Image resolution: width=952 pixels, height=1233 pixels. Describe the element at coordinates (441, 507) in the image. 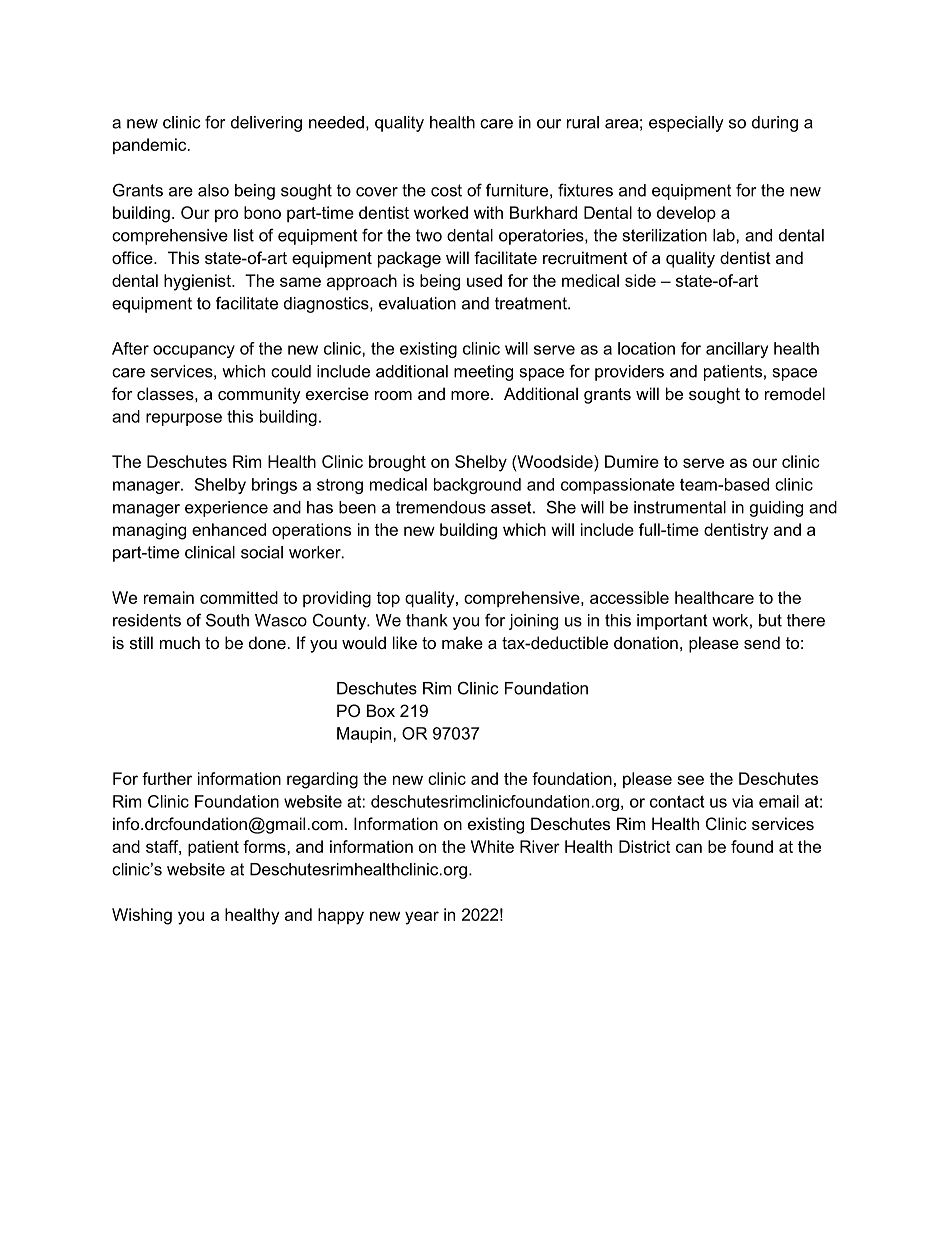

I see `tremendous` at that location.
